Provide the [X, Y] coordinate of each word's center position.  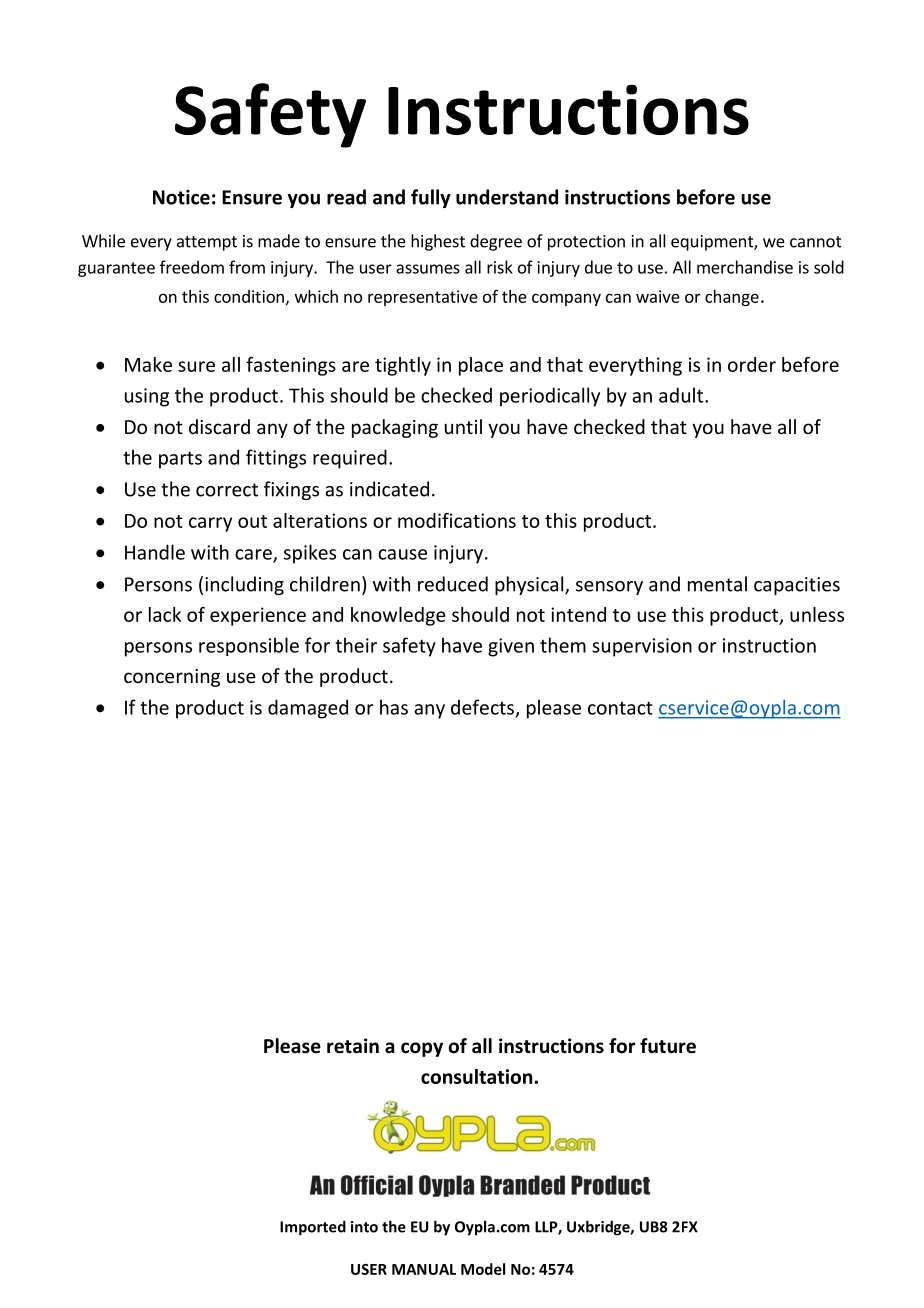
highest [438, 242]
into [364, 1227]
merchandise [745, 267]
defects [482, 707]
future [668, 1046]
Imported [313, 1228]
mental [717, 584]
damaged [308, 709]
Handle [155, 552]
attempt [207, 243]
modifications [457, 520]
